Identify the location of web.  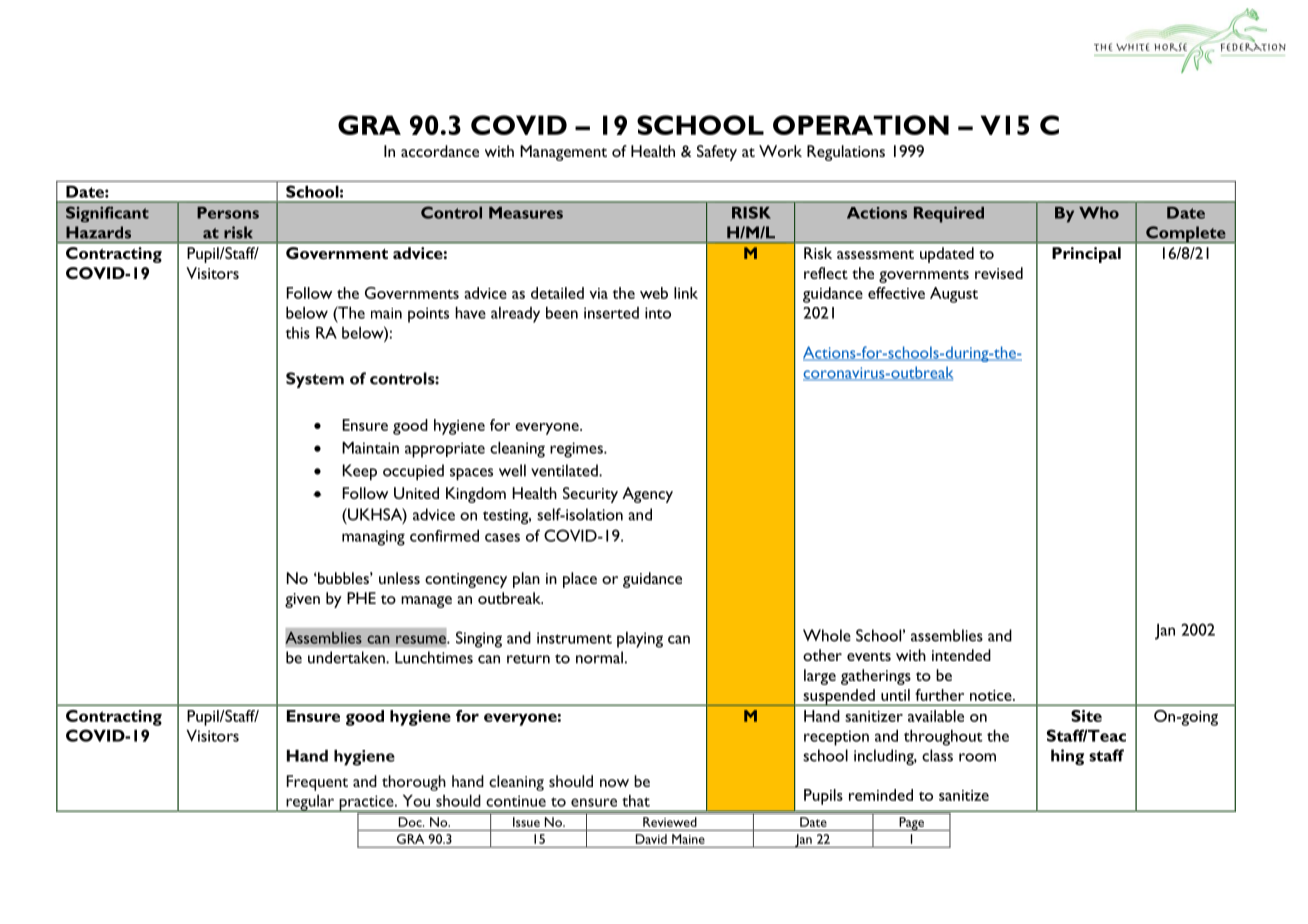
(654, 293).
